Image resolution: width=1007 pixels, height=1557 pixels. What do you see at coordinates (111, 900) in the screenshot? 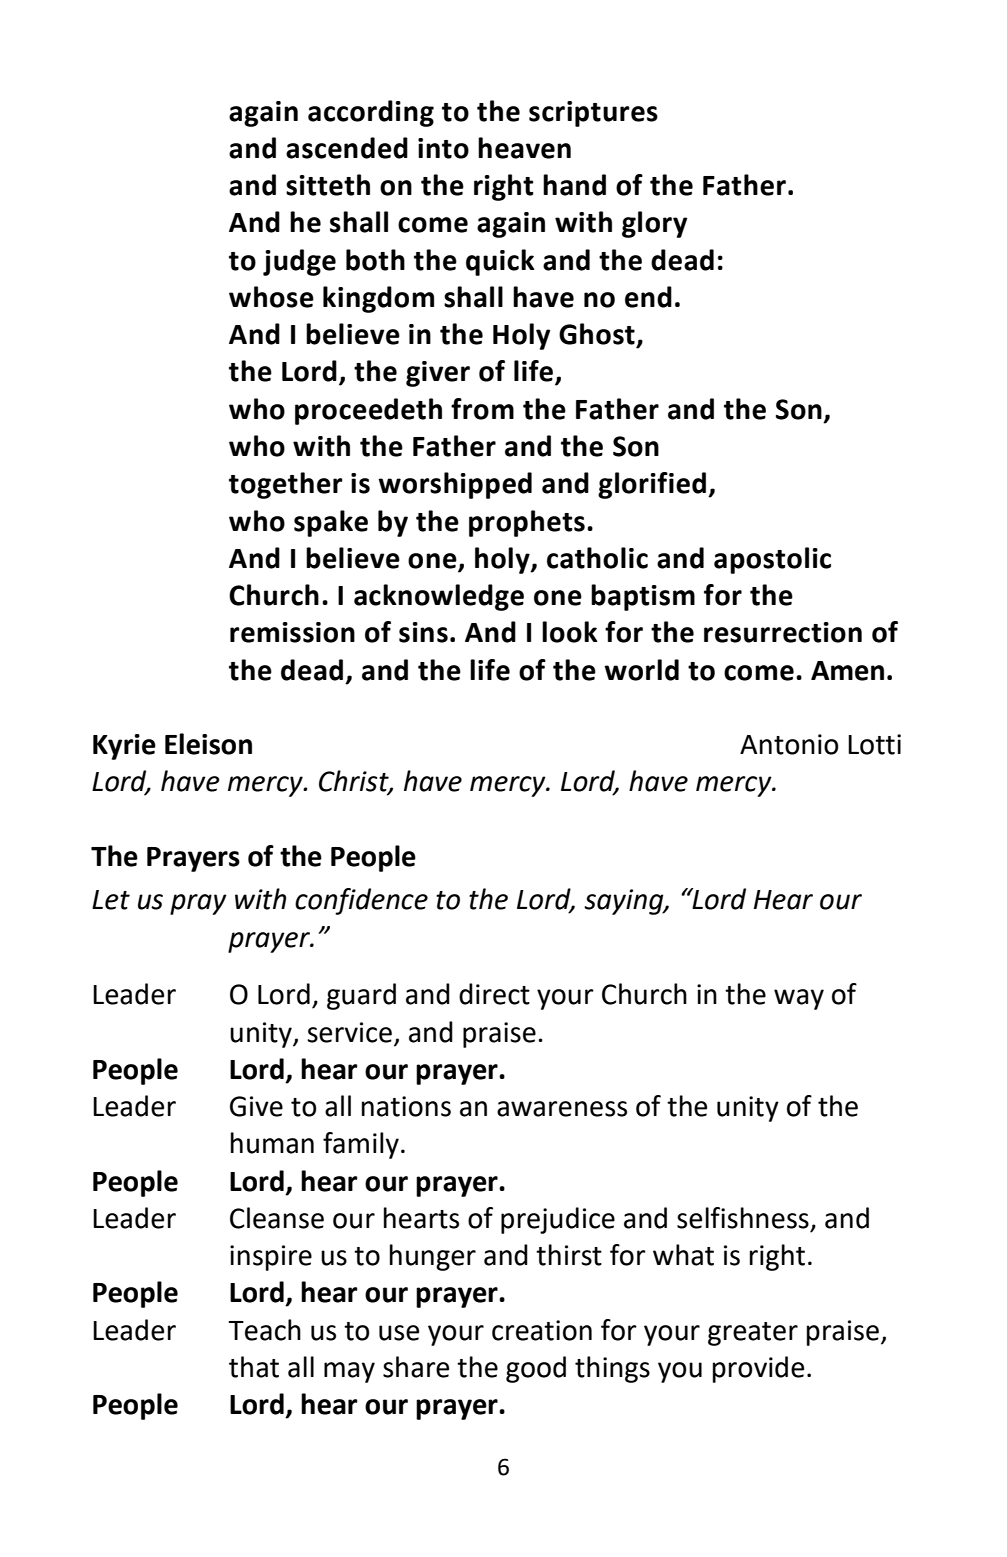
I see `Let` at bounding box center [111, 900].
